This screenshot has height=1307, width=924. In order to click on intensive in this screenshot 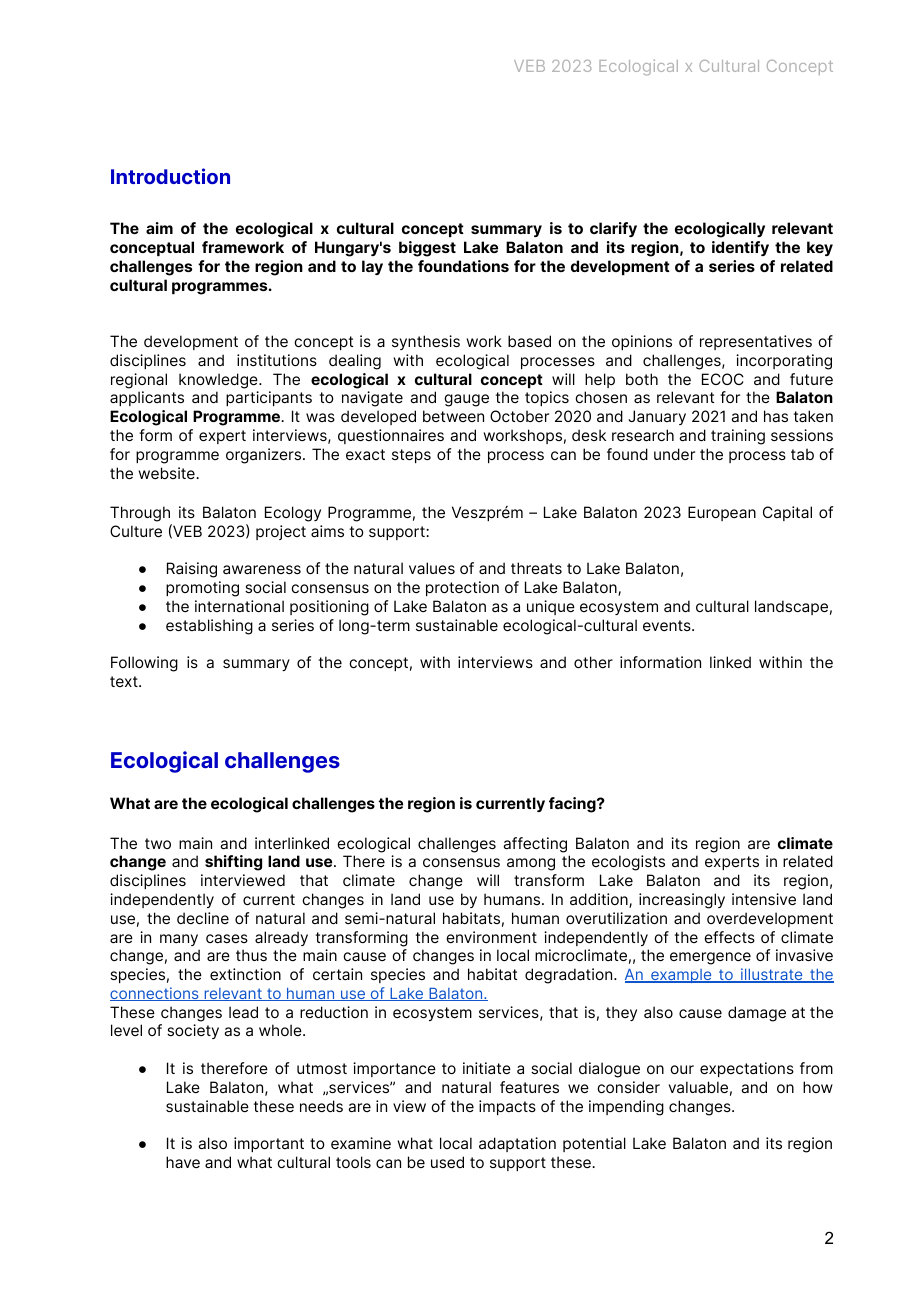, I will do `click(764, 899)`.
